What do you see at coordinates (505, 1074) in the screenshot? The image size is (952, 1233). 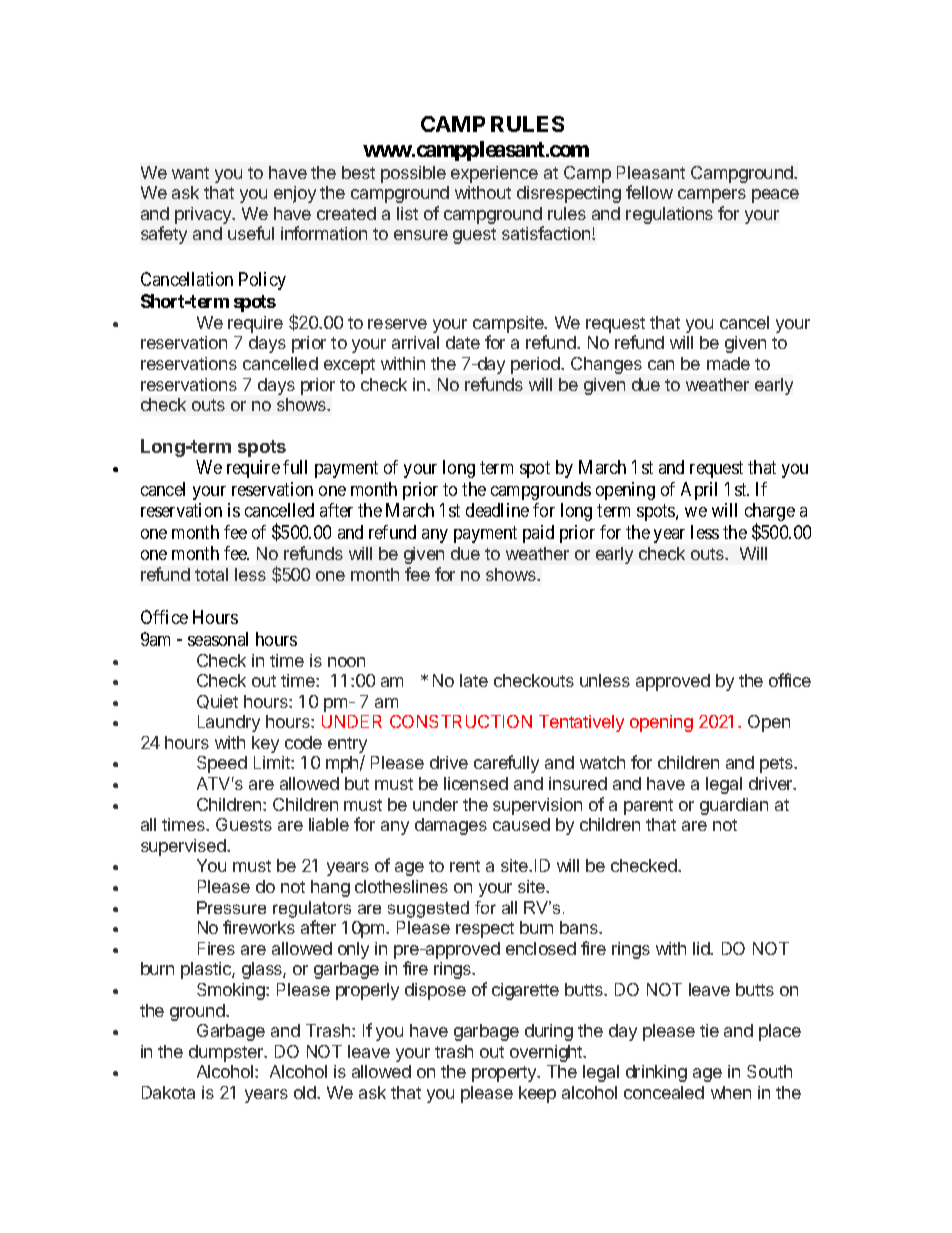 I see `property` at bounding box center [505, 1074].
